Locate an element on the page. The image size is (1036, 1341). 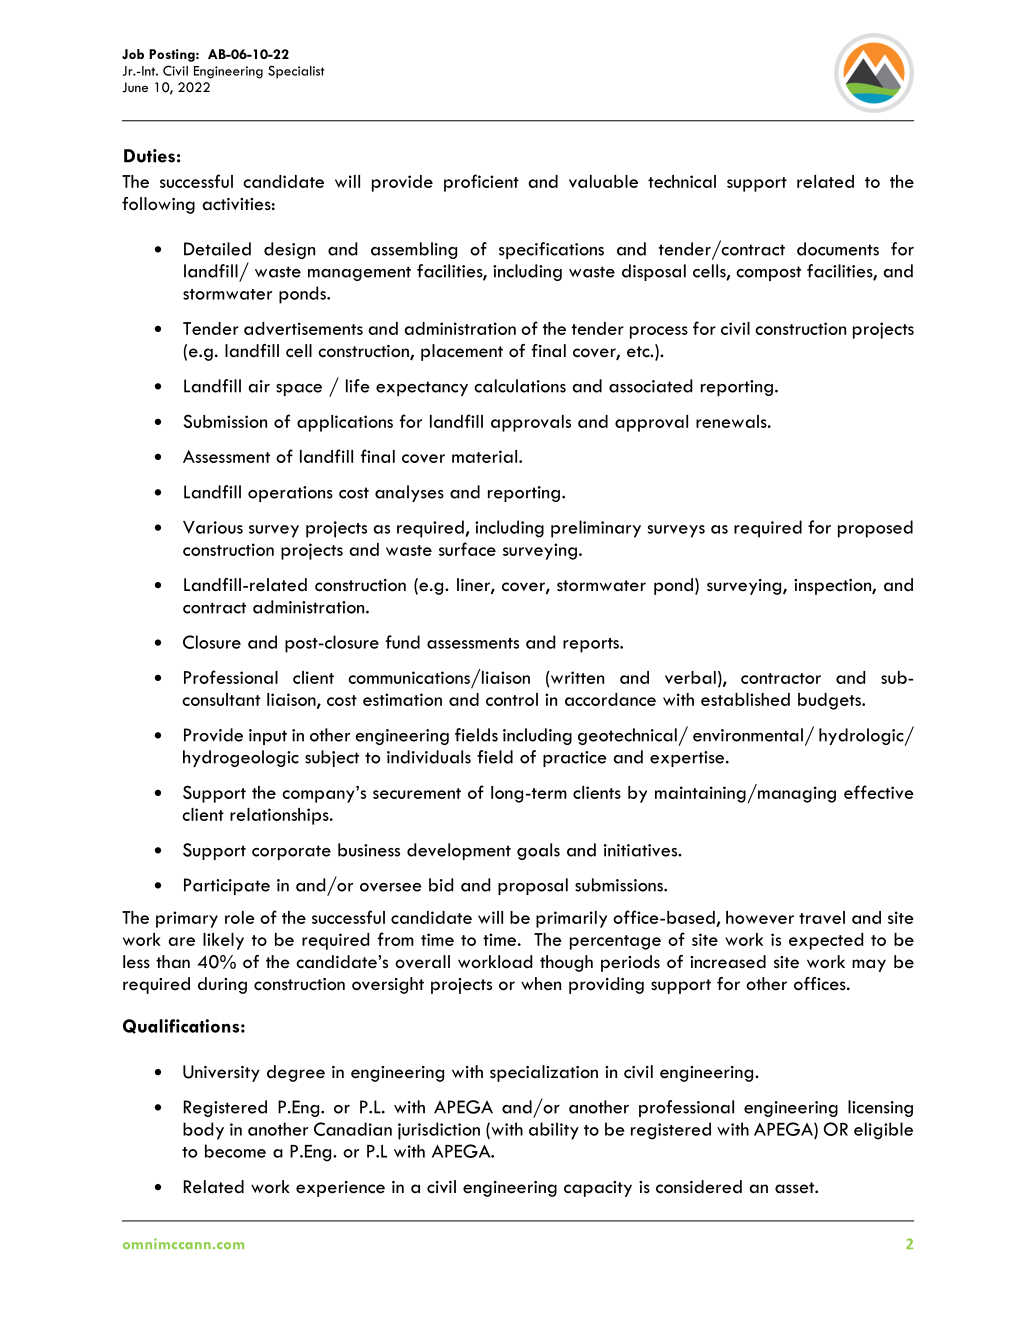
goals is located at coordinates (538, 851).
